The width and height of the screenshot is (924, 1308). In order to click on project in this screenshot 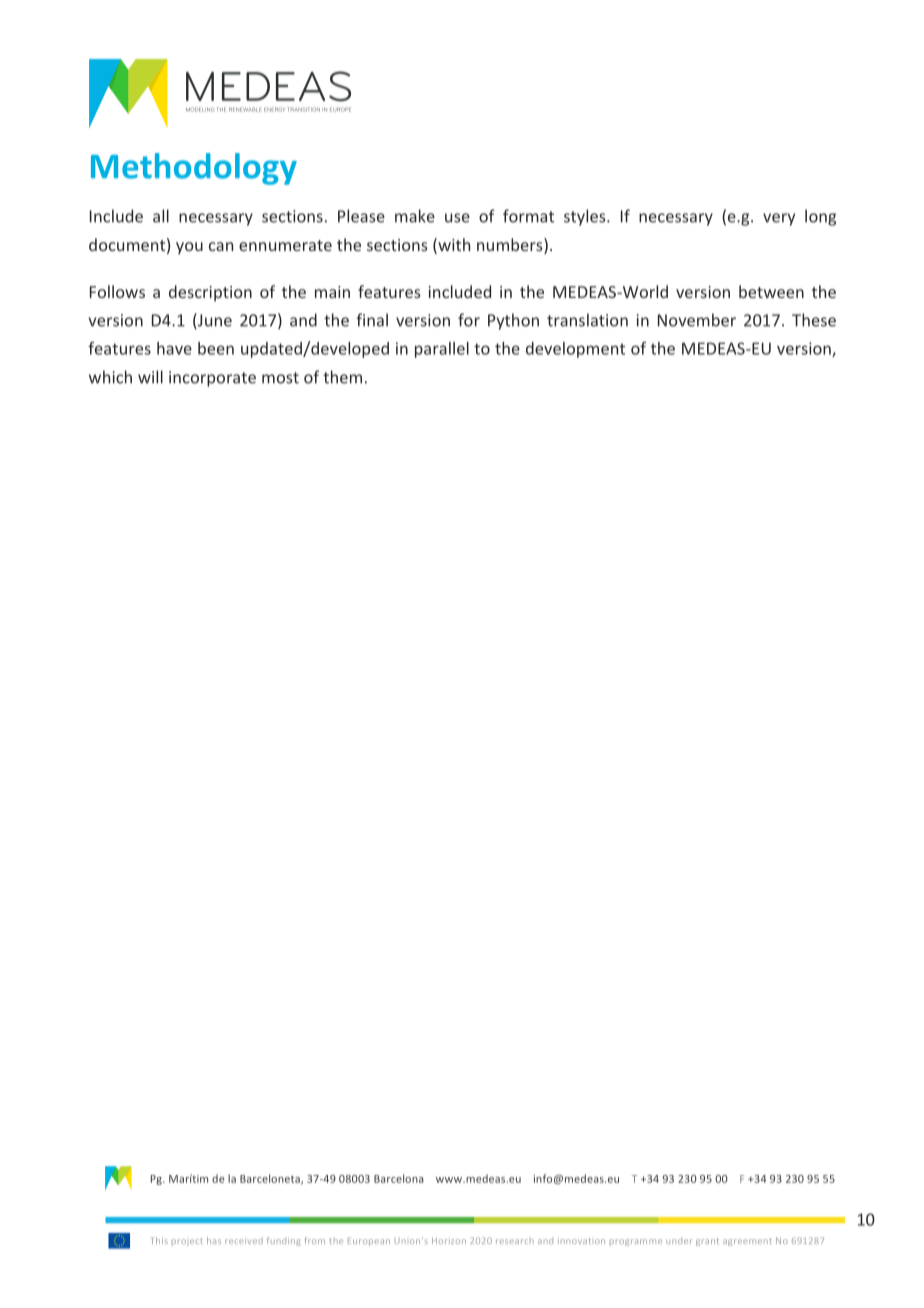, I will do `click(187, 1242)`.
